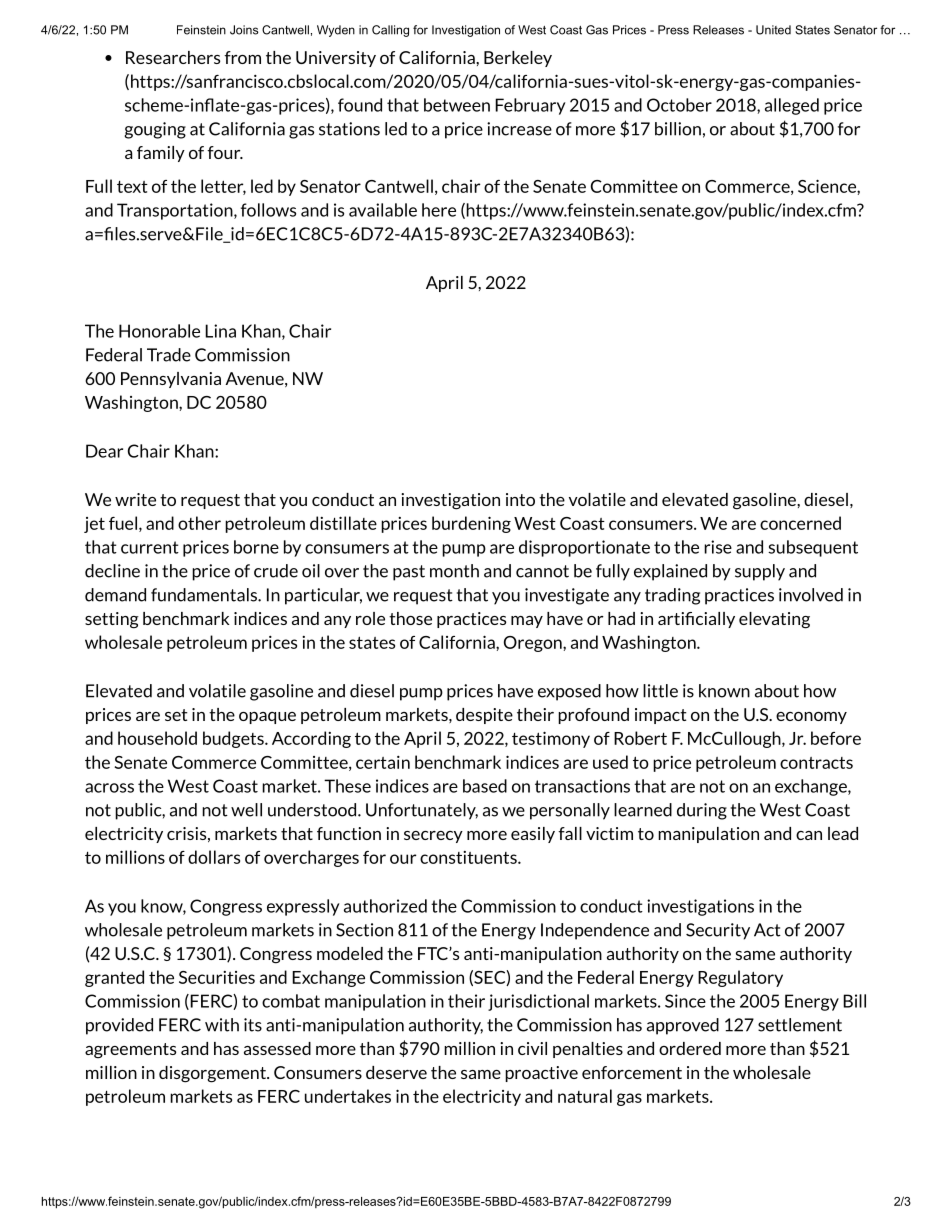 This screenshot has height=1232, width=952. I want to click on Researchers, so click(173, 57).
